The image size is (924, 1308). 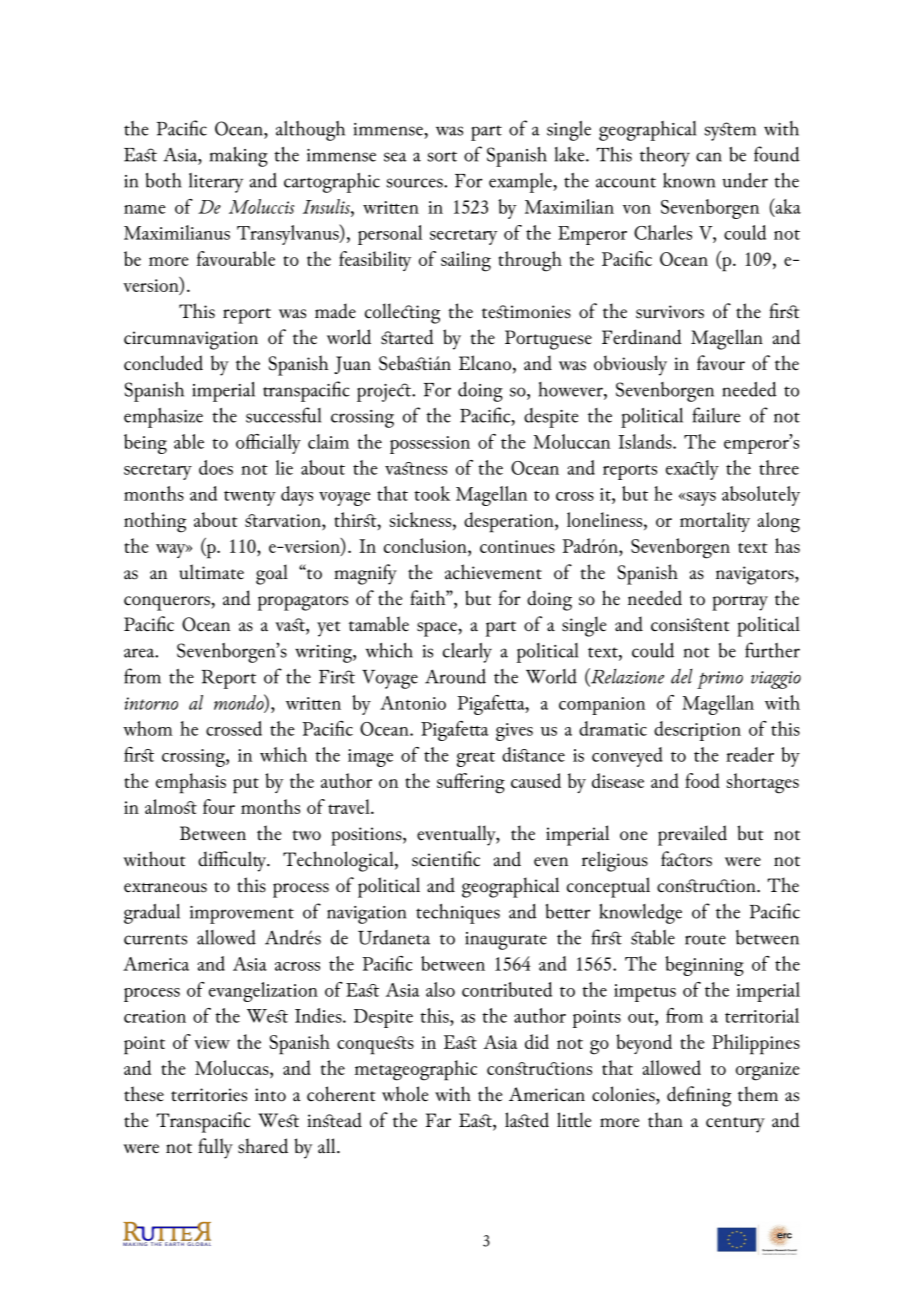 What do you see at coordinates (239, 157) in the page?
I see `making` at bounding box center [239, 157].
